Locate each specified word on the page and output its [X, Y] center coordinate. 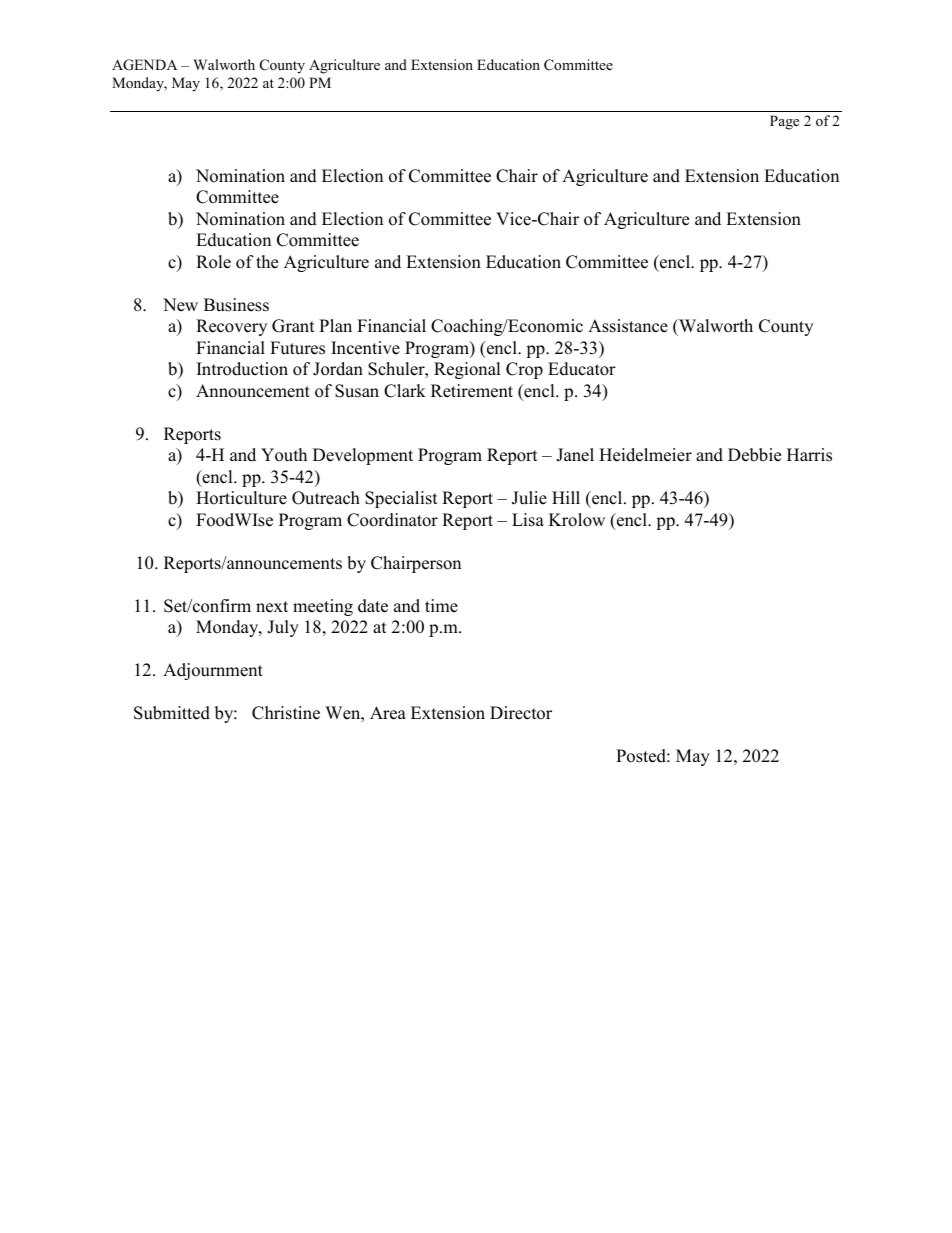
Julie [529, 498]
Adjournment [213, 671]
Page [784, 122]
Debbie [754, 455]
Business [236, 305]
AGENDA [144, 65]
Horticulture [241, 498]
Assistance [628, 326]
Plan [335, 325]
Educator [582, 369]
